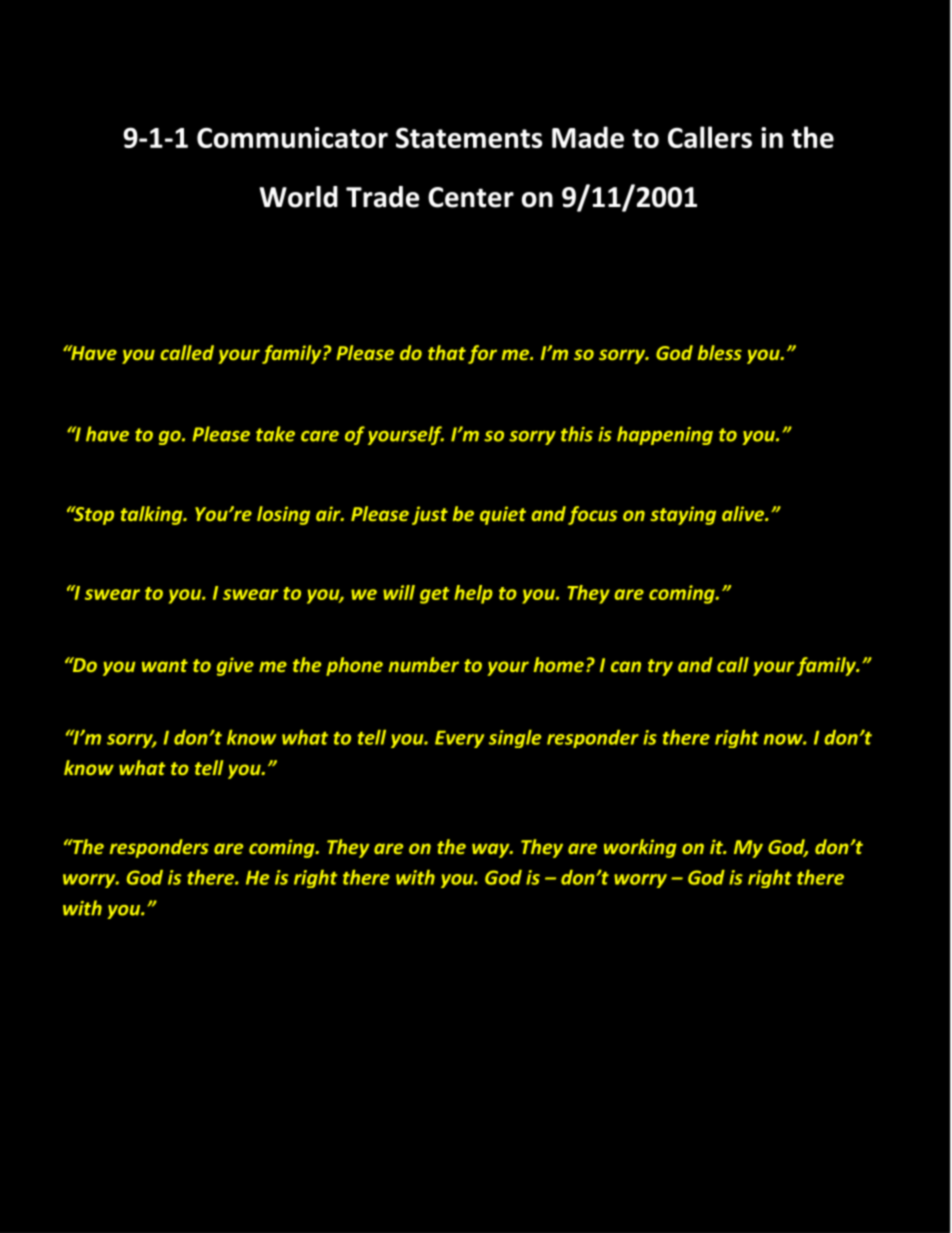 Image resolution: width=952 pixels, height=1233 pixels. Describe the element at coordinates (430, 515) in the screenshot. I see `just` at that location.
